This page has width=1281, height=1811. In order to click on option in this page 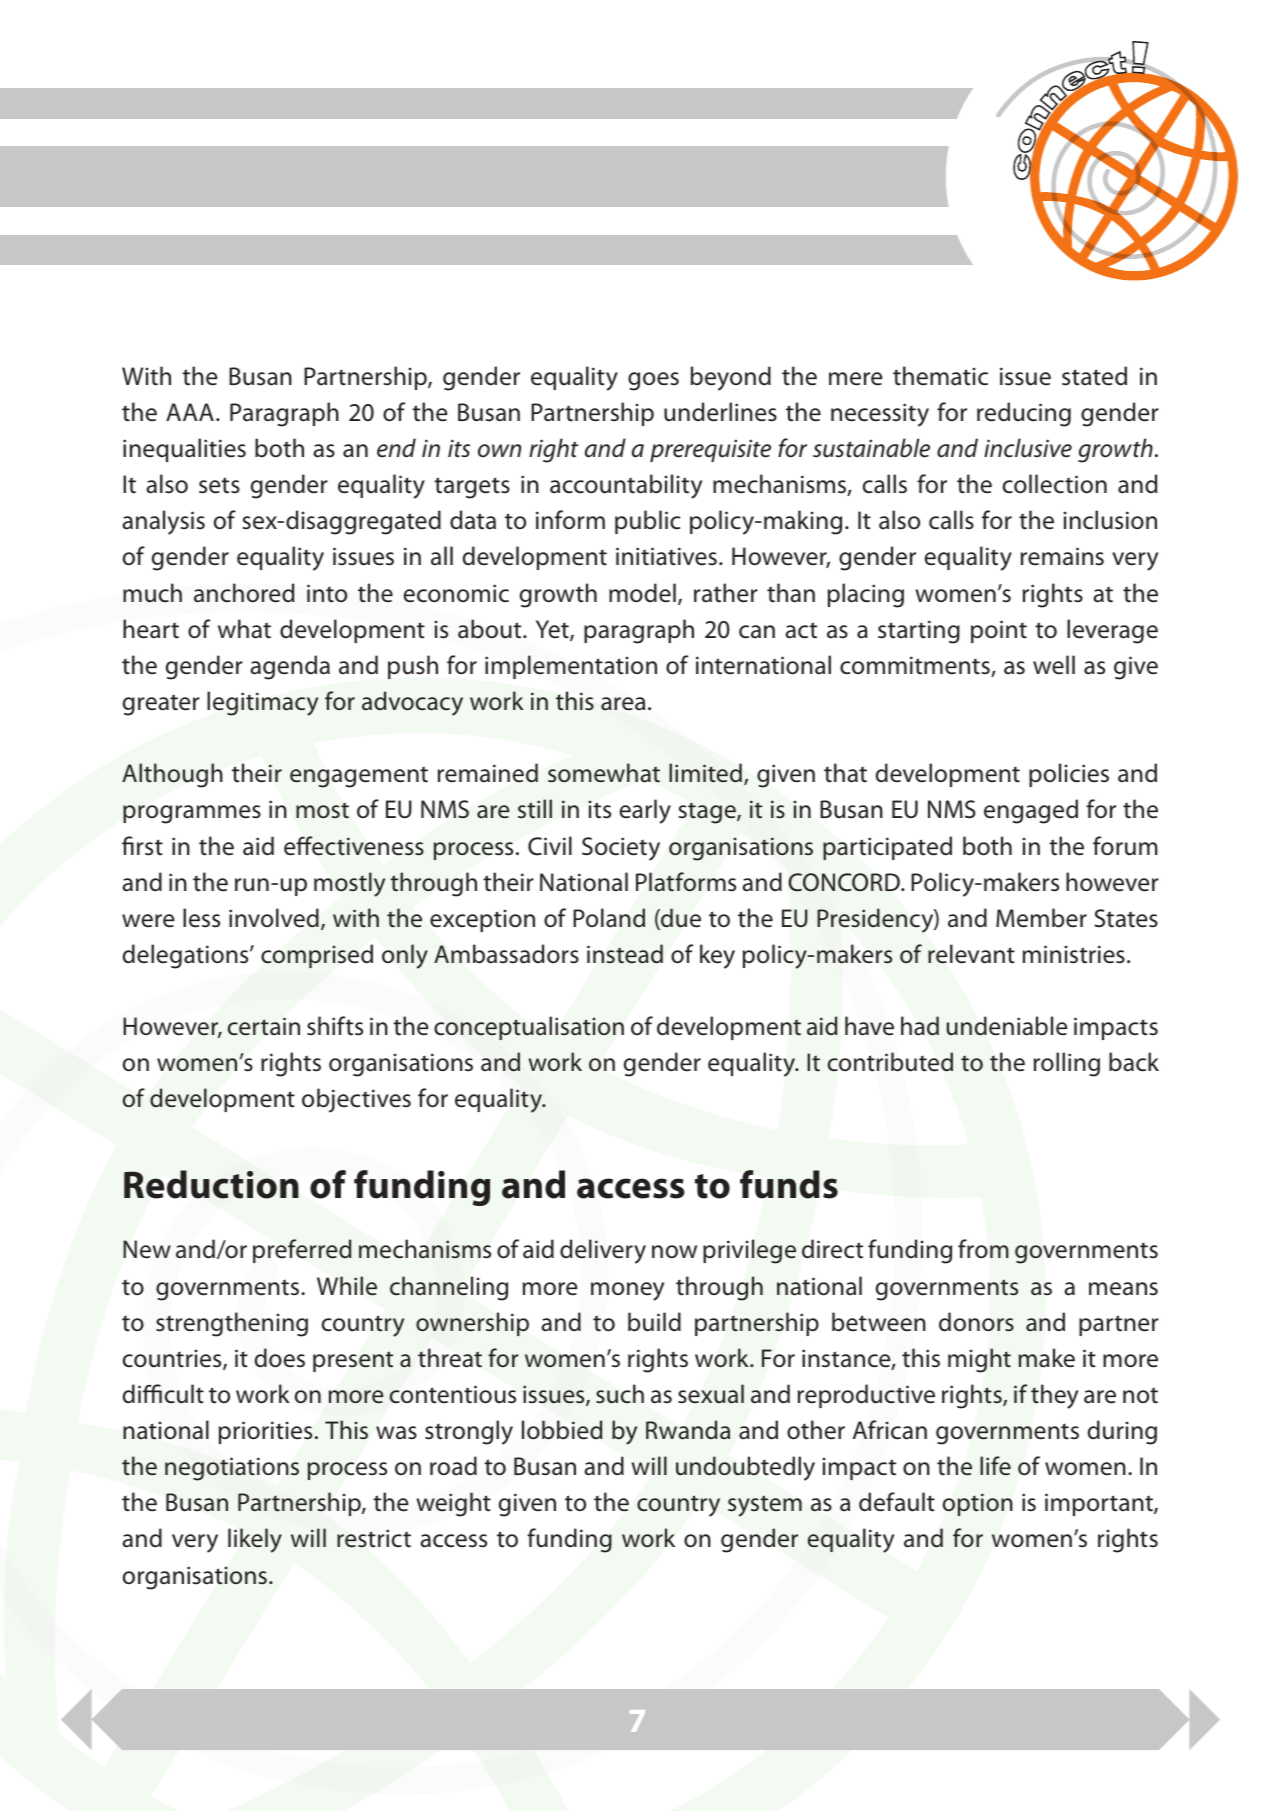, I will do `click(978, 1504)`.
